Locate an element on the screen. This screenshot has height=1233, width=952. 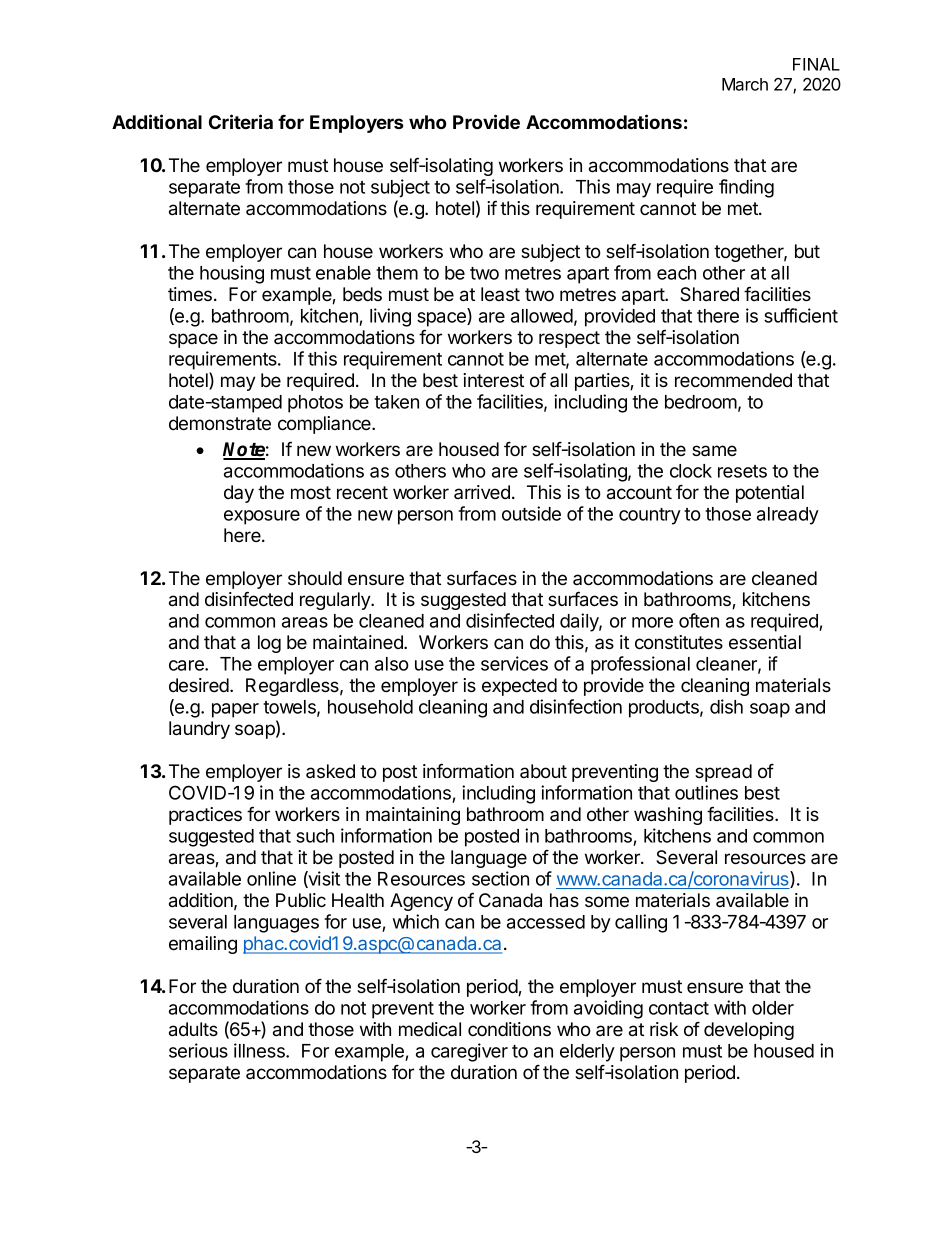
photos is located at coordinates (315, 404).
